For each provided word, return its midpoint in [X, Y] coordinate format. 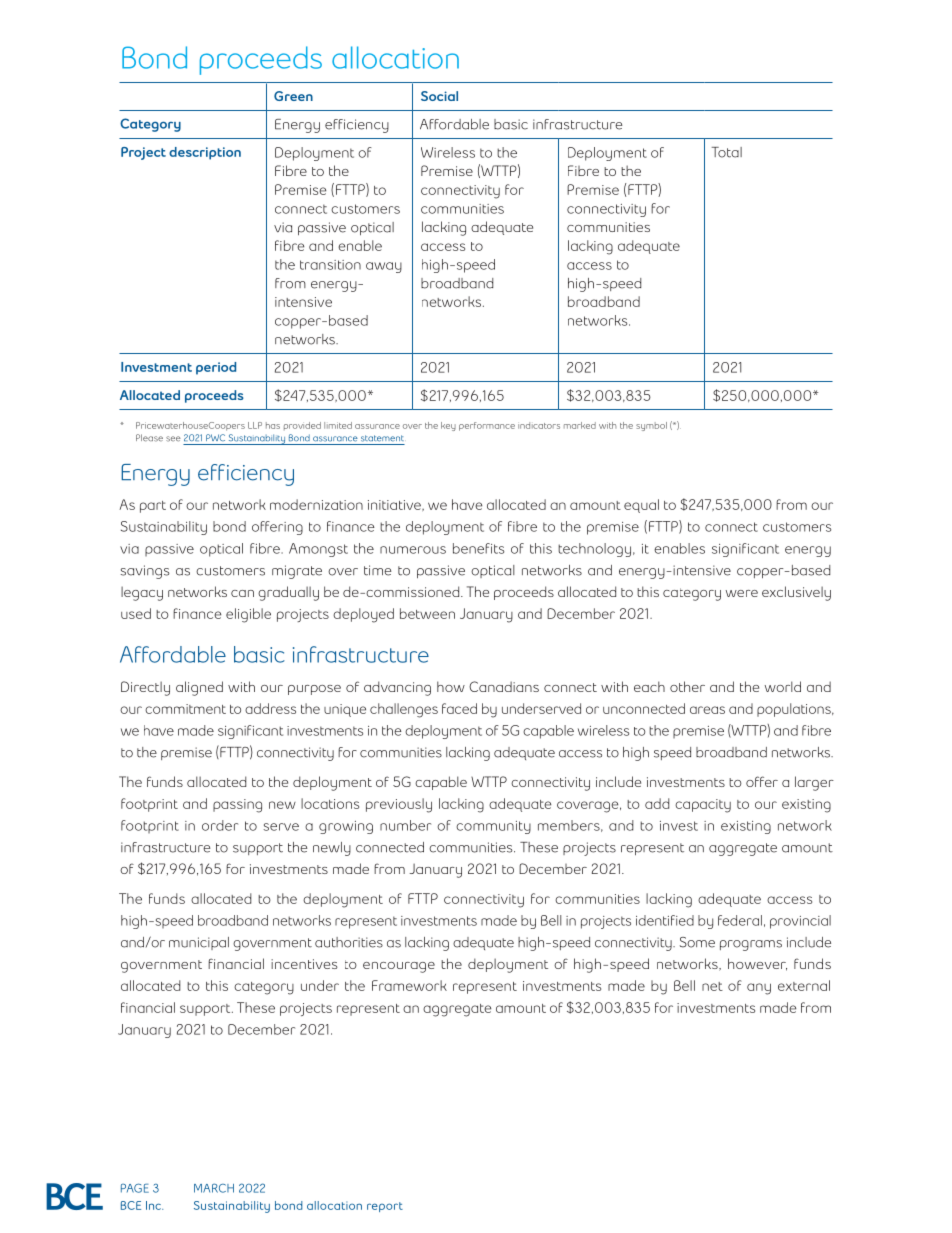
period [216, 368]
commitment [185, 709]
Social [439, 96]
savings [145, 572]
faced [459, 708]
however [757, 964]
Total [726, 152]
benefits [478, 548]
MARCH [214, 1188]
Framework [409, 985]
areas [707, 710]
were [742, 593]
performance [487, 426]
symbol [651, 426]
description [205, 153]
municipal [199, 943]
